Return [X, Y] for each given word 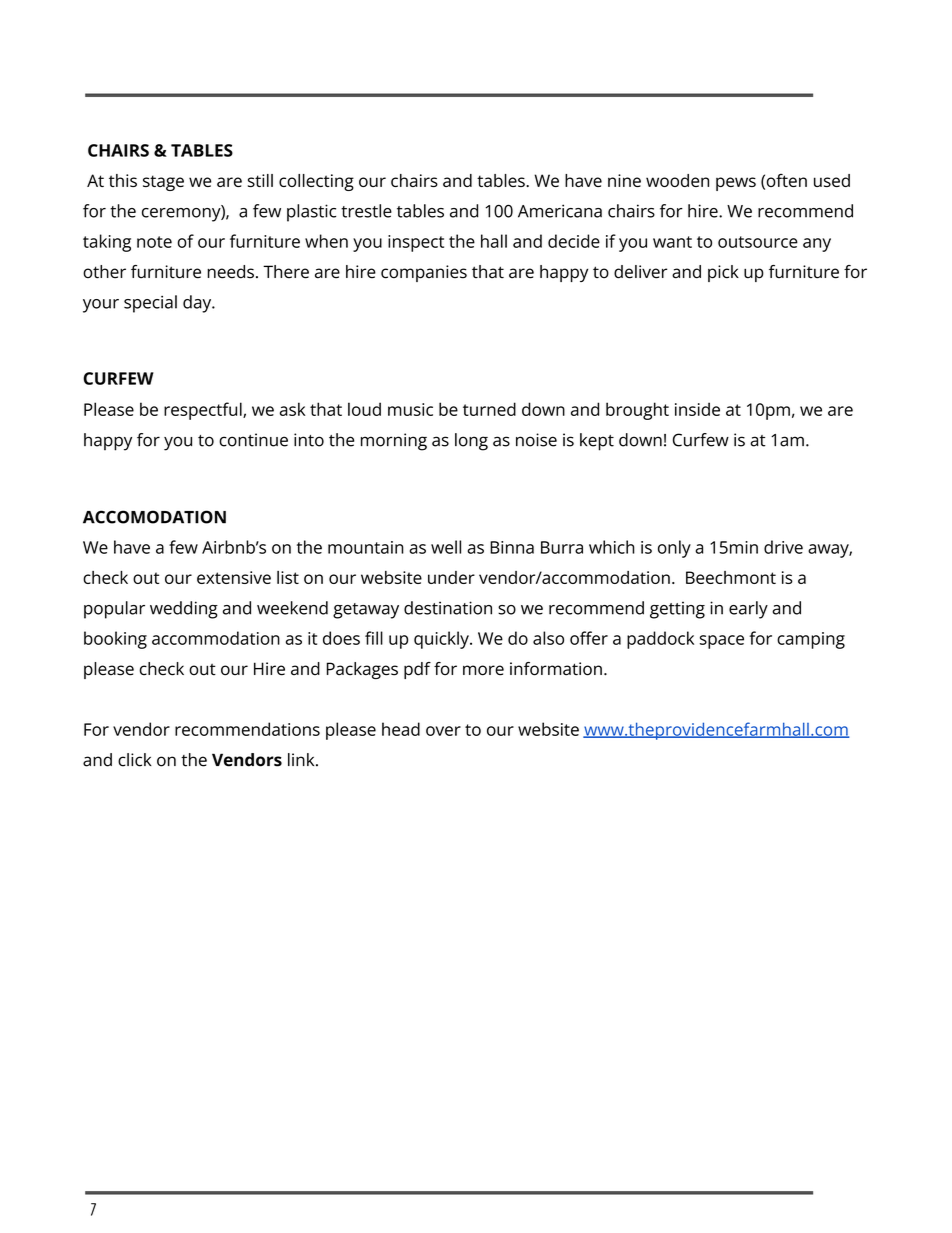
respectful [204, 411]
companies [424, 273]
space [722, 642]
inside [697, 409]
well [446, 547]
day [198, 304]
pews [736, 184]
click [135, 760]
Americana [560, 211]
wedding [184, 610]
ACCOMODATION [154, 517]
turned [489, 409]
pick [723, 273]
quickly [442, 640]
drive [783, 547]
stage [163, 183]
